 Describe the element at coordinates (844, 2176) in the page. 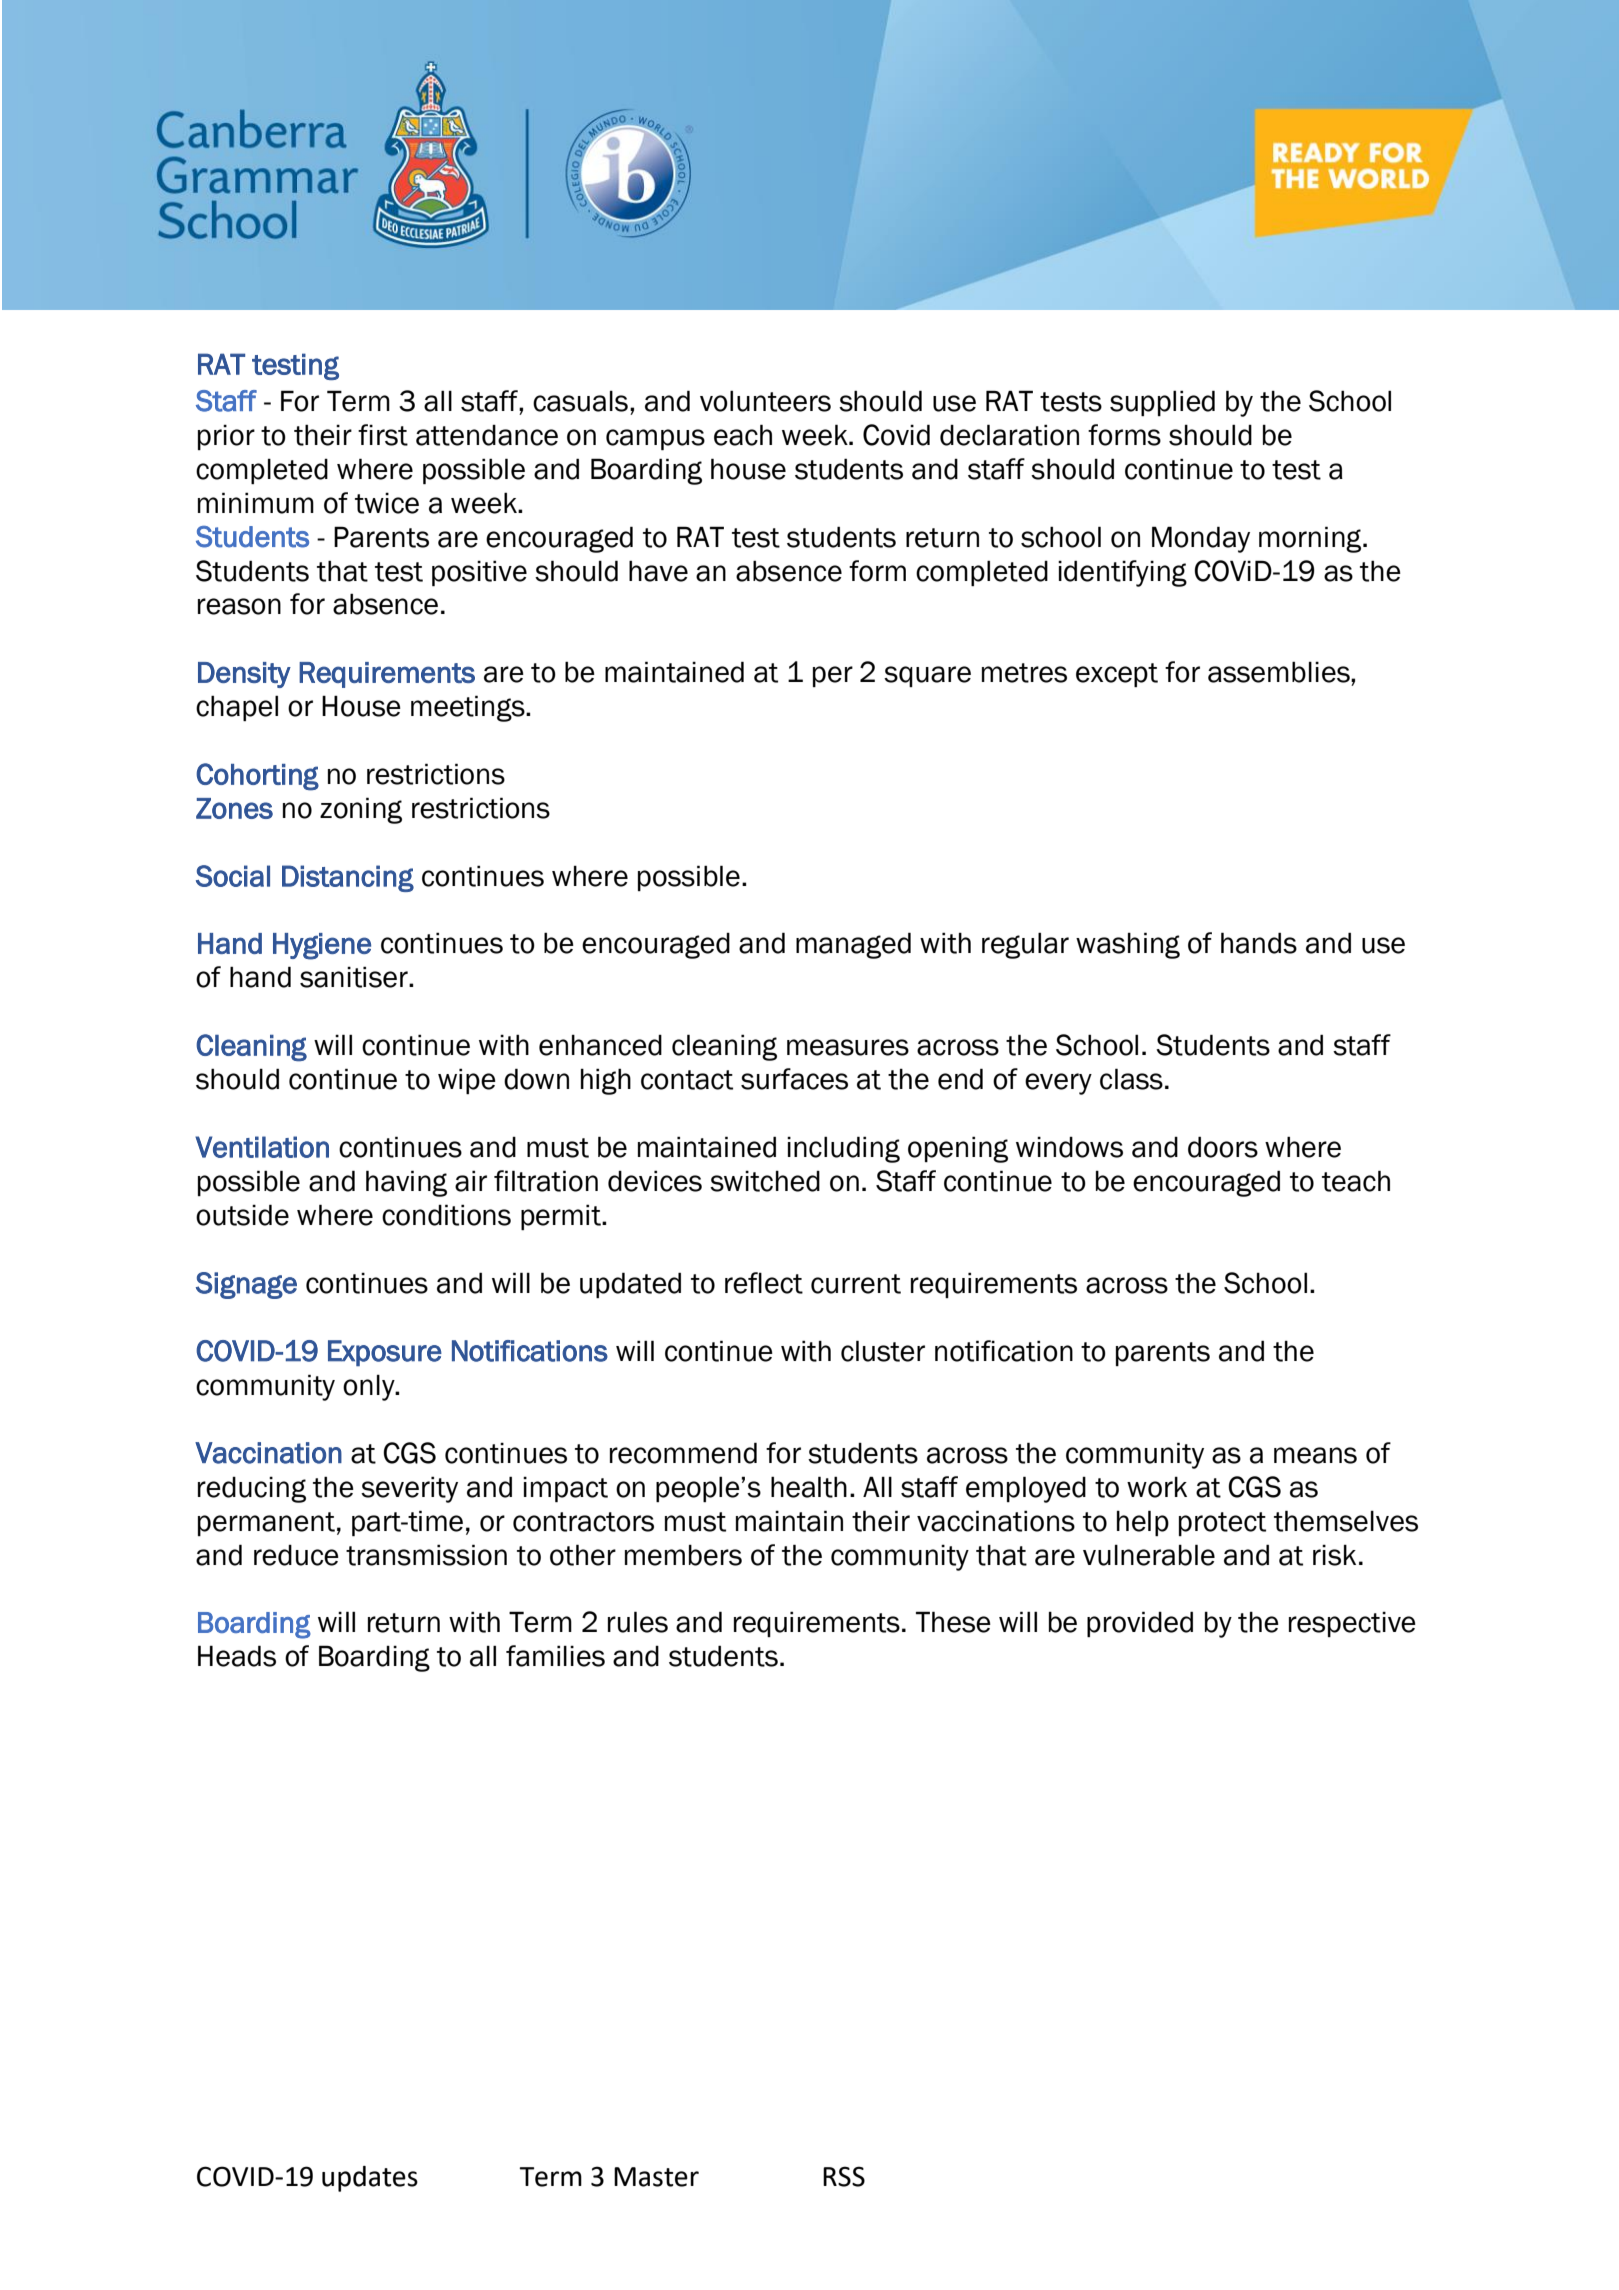

I see `RSS` at that location.
